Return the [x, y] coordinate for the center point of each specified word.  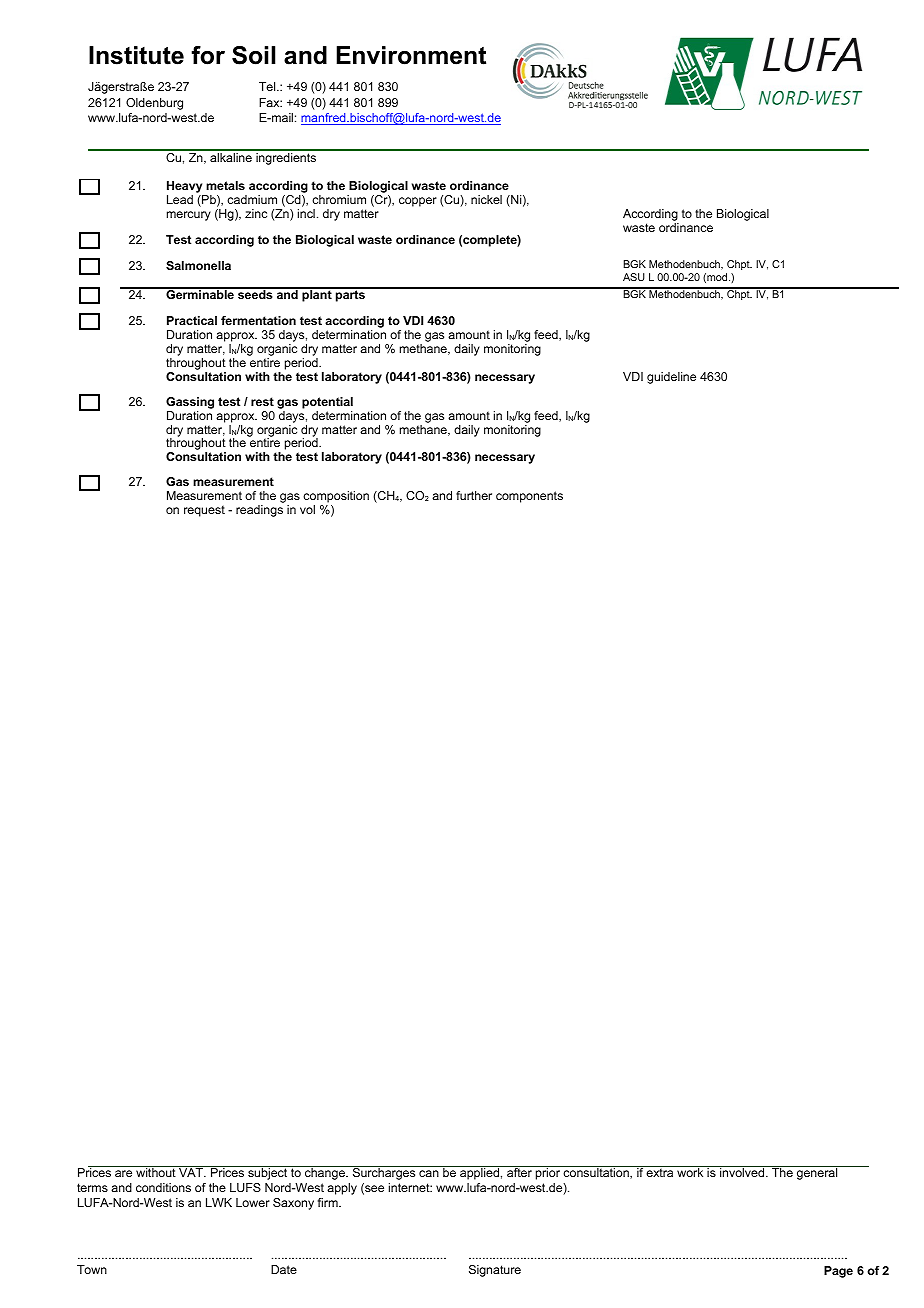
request [204, 511]
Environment [411, 55]
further [474, 495]
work [690, 1171]
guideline [671, 378]
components [529, 497]
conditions [163, 1187]
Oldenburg [154, 104]
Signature [495, 1271]
